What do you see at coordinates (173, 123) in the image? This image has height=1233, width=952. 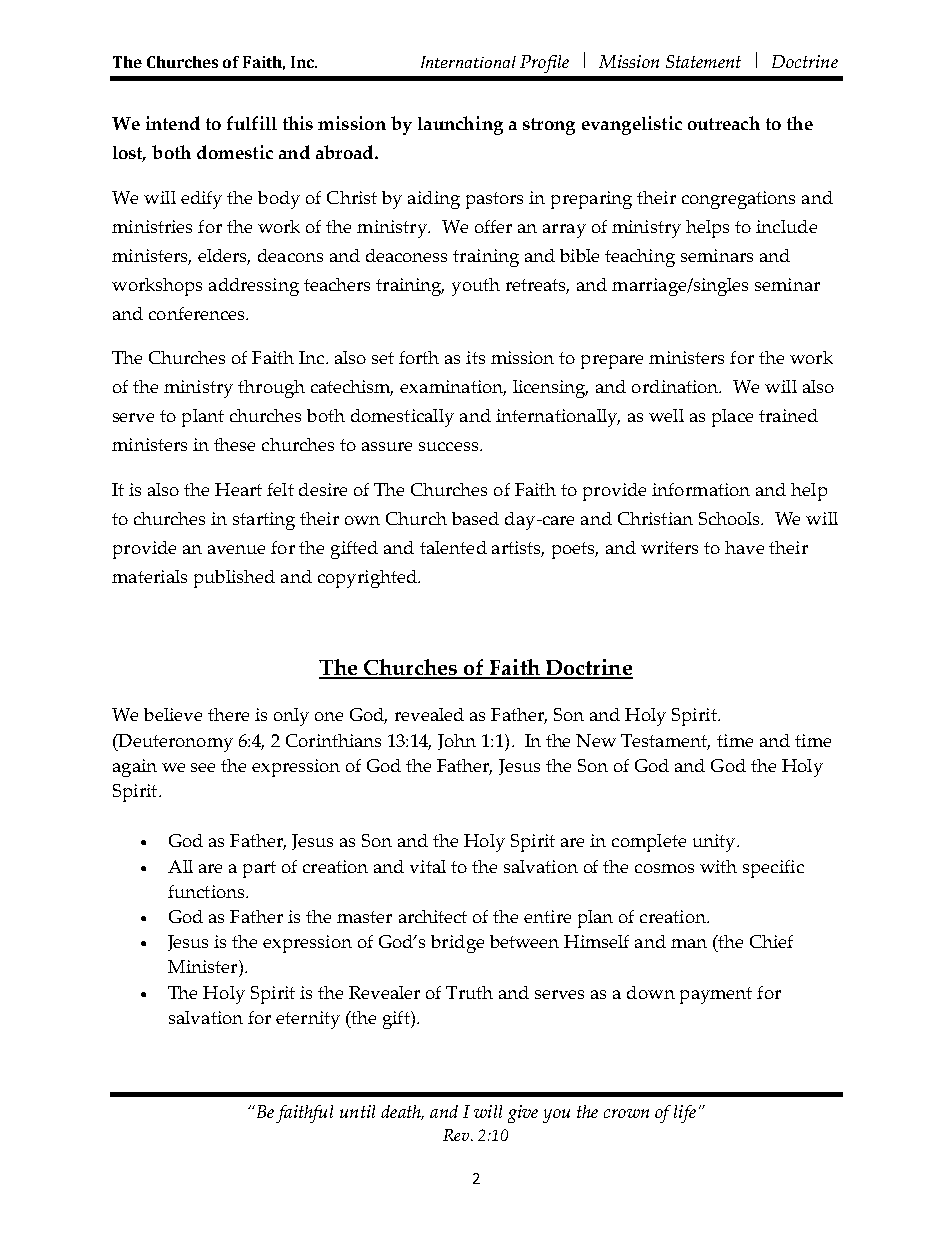 I see `intend` at bounding box center [173, 123].
